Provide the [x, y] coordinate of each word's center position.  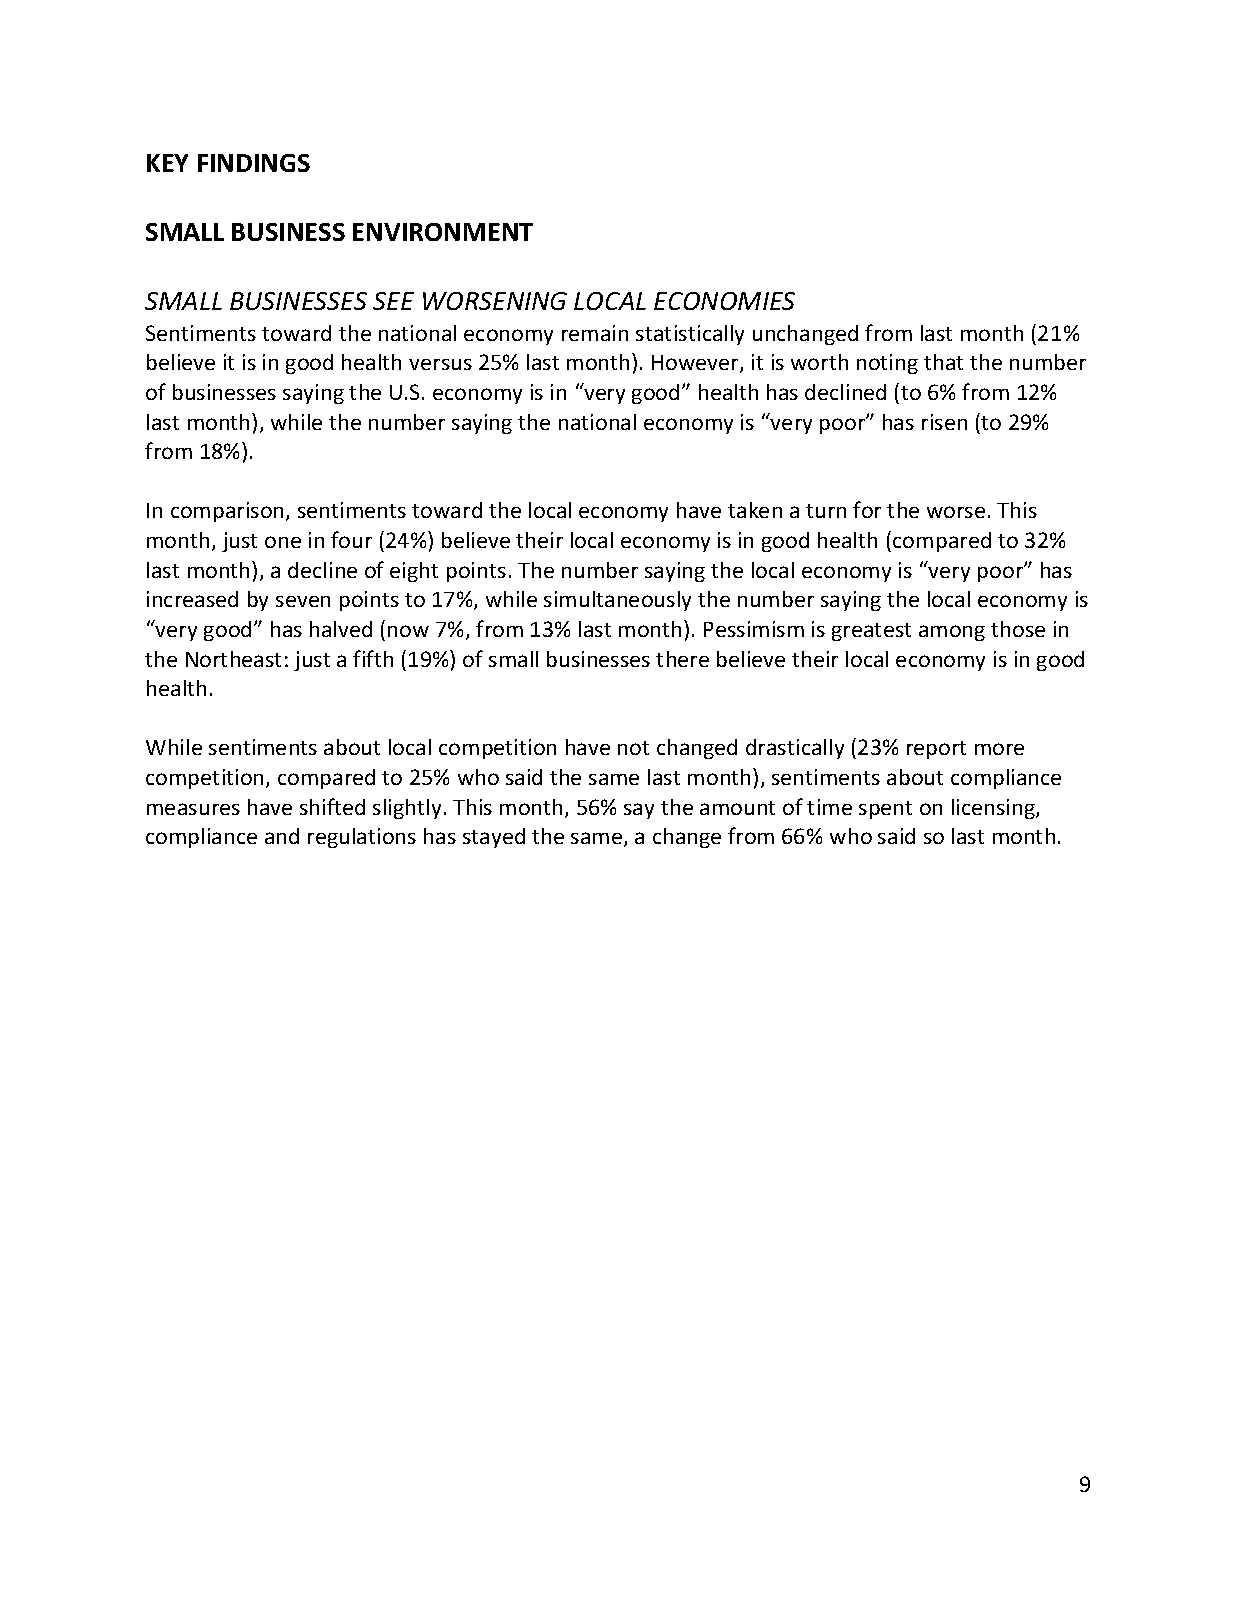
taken [755, 510]
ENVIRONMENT [443, 232]
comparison [227, 512]
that [943, 362]
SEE [393, 301]
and [282, 836]
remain [595, 333]
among [952, 633]
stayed [494, 838]
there [682, 659]
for [867, 509]
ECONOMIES [724, 301]
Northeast [233, 659]
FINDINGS [254, 163]
